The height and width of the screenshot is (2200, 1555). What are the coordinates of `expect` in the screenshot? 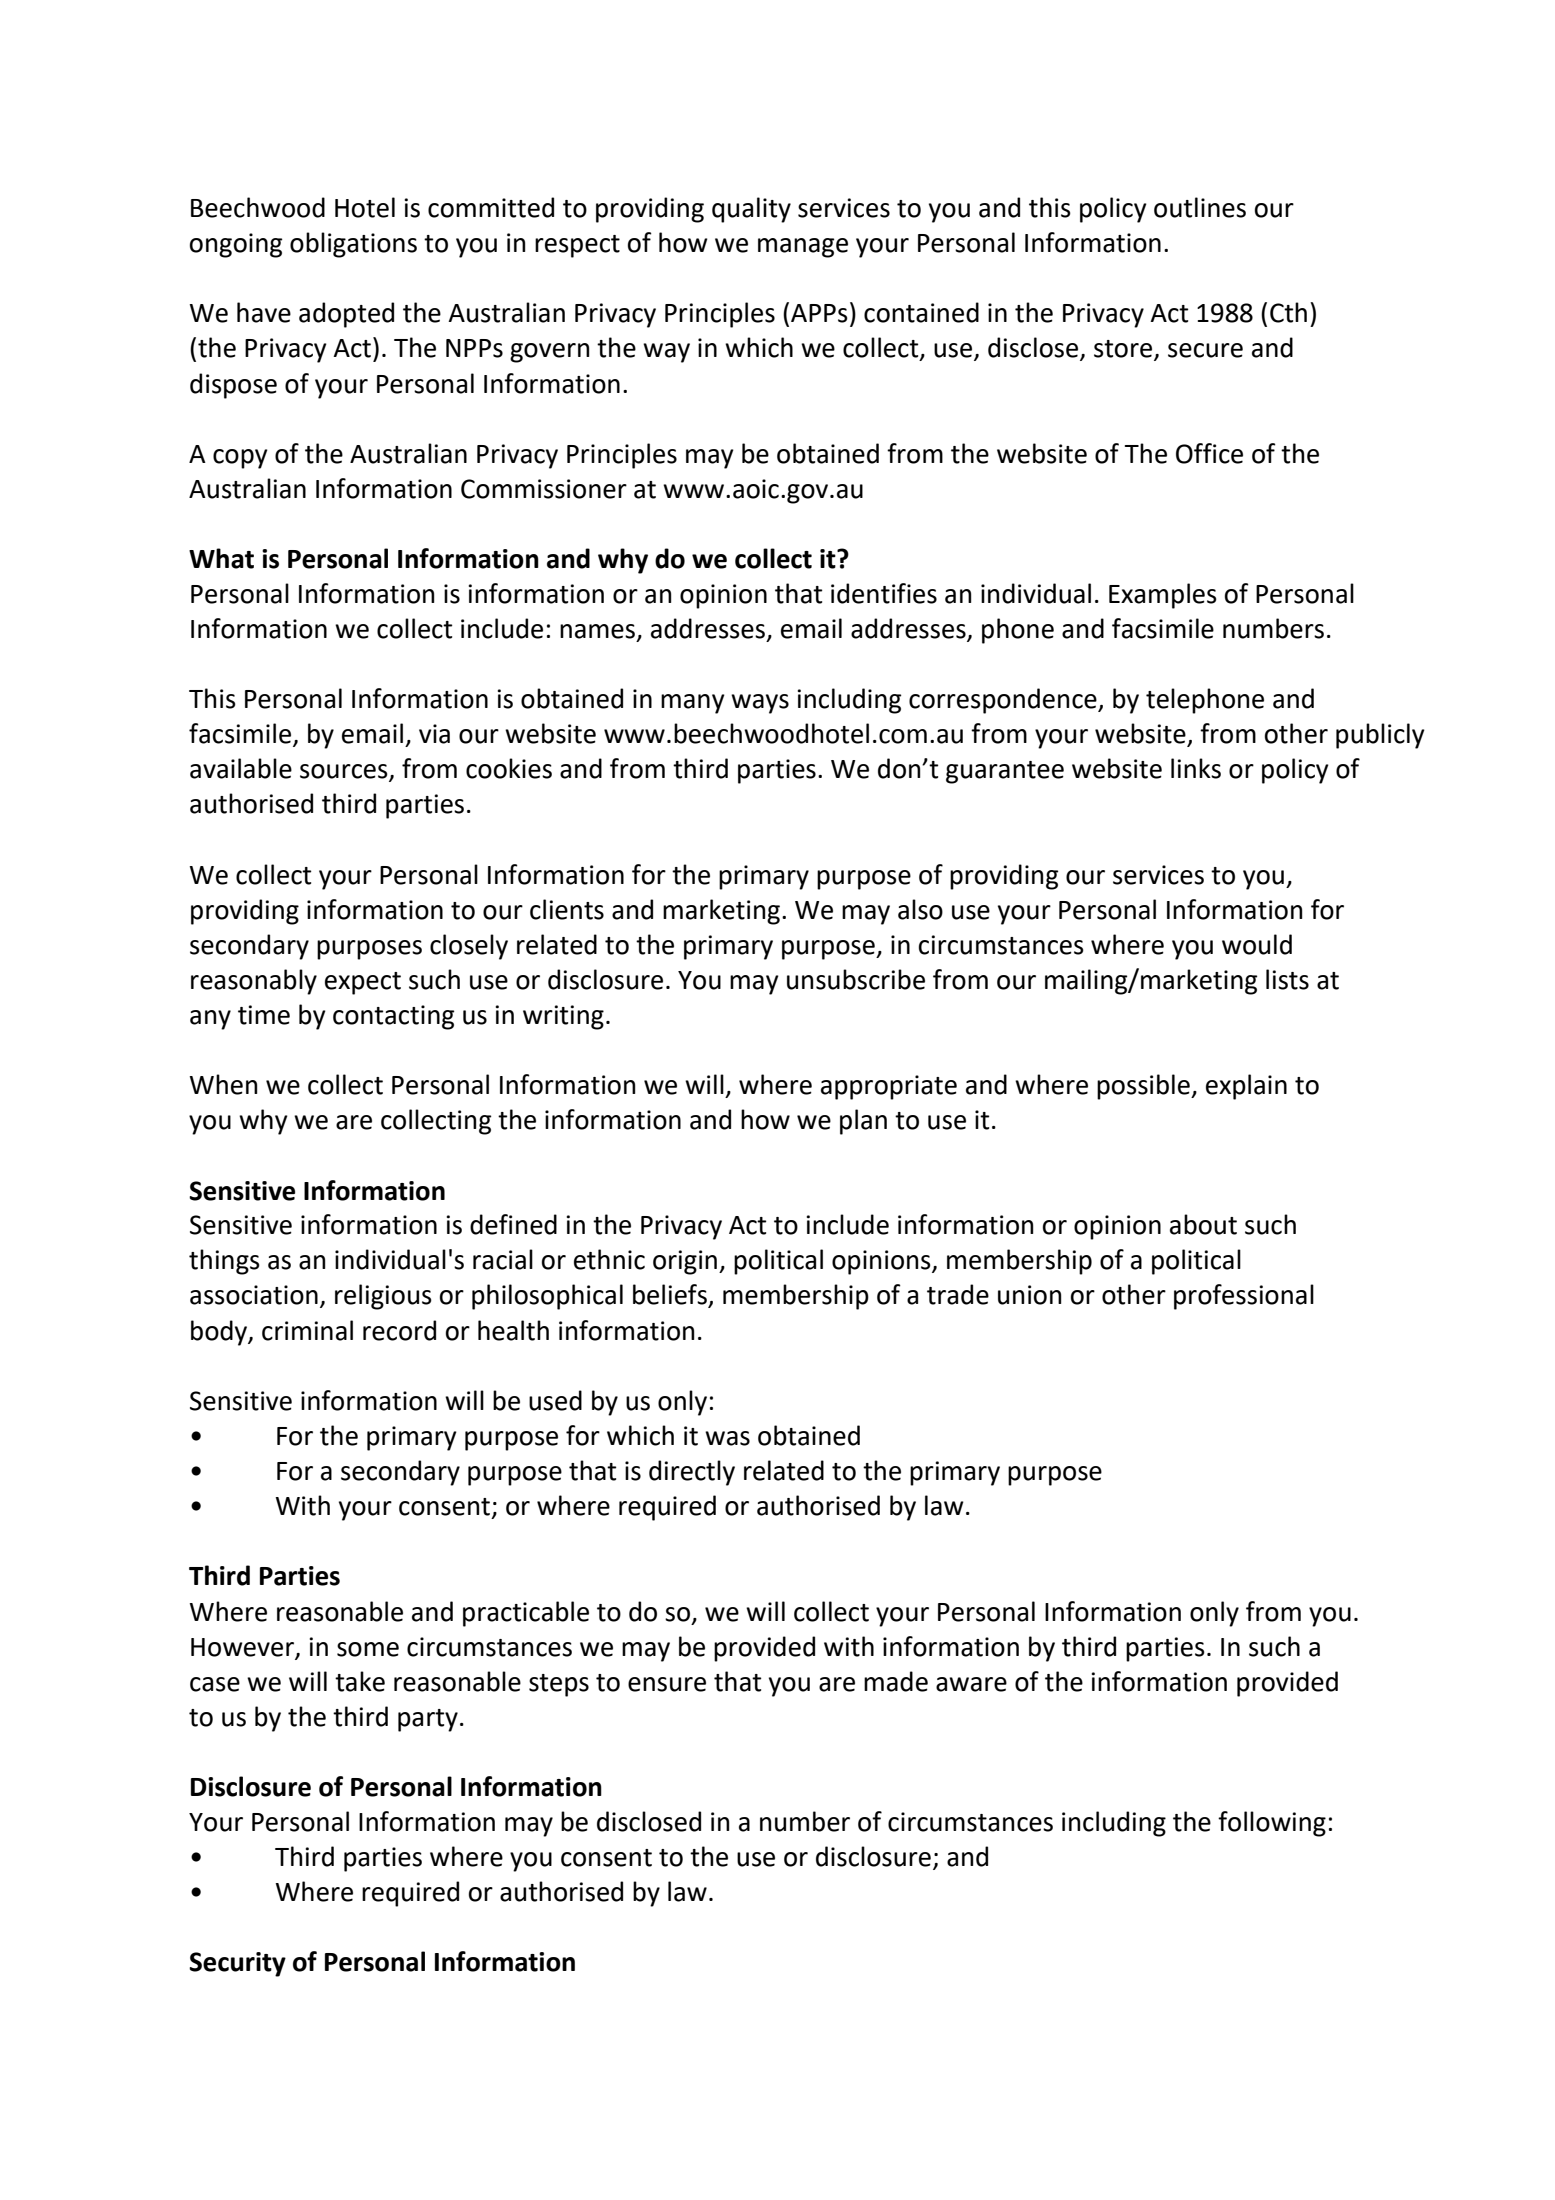 It's located at (363, 983).
